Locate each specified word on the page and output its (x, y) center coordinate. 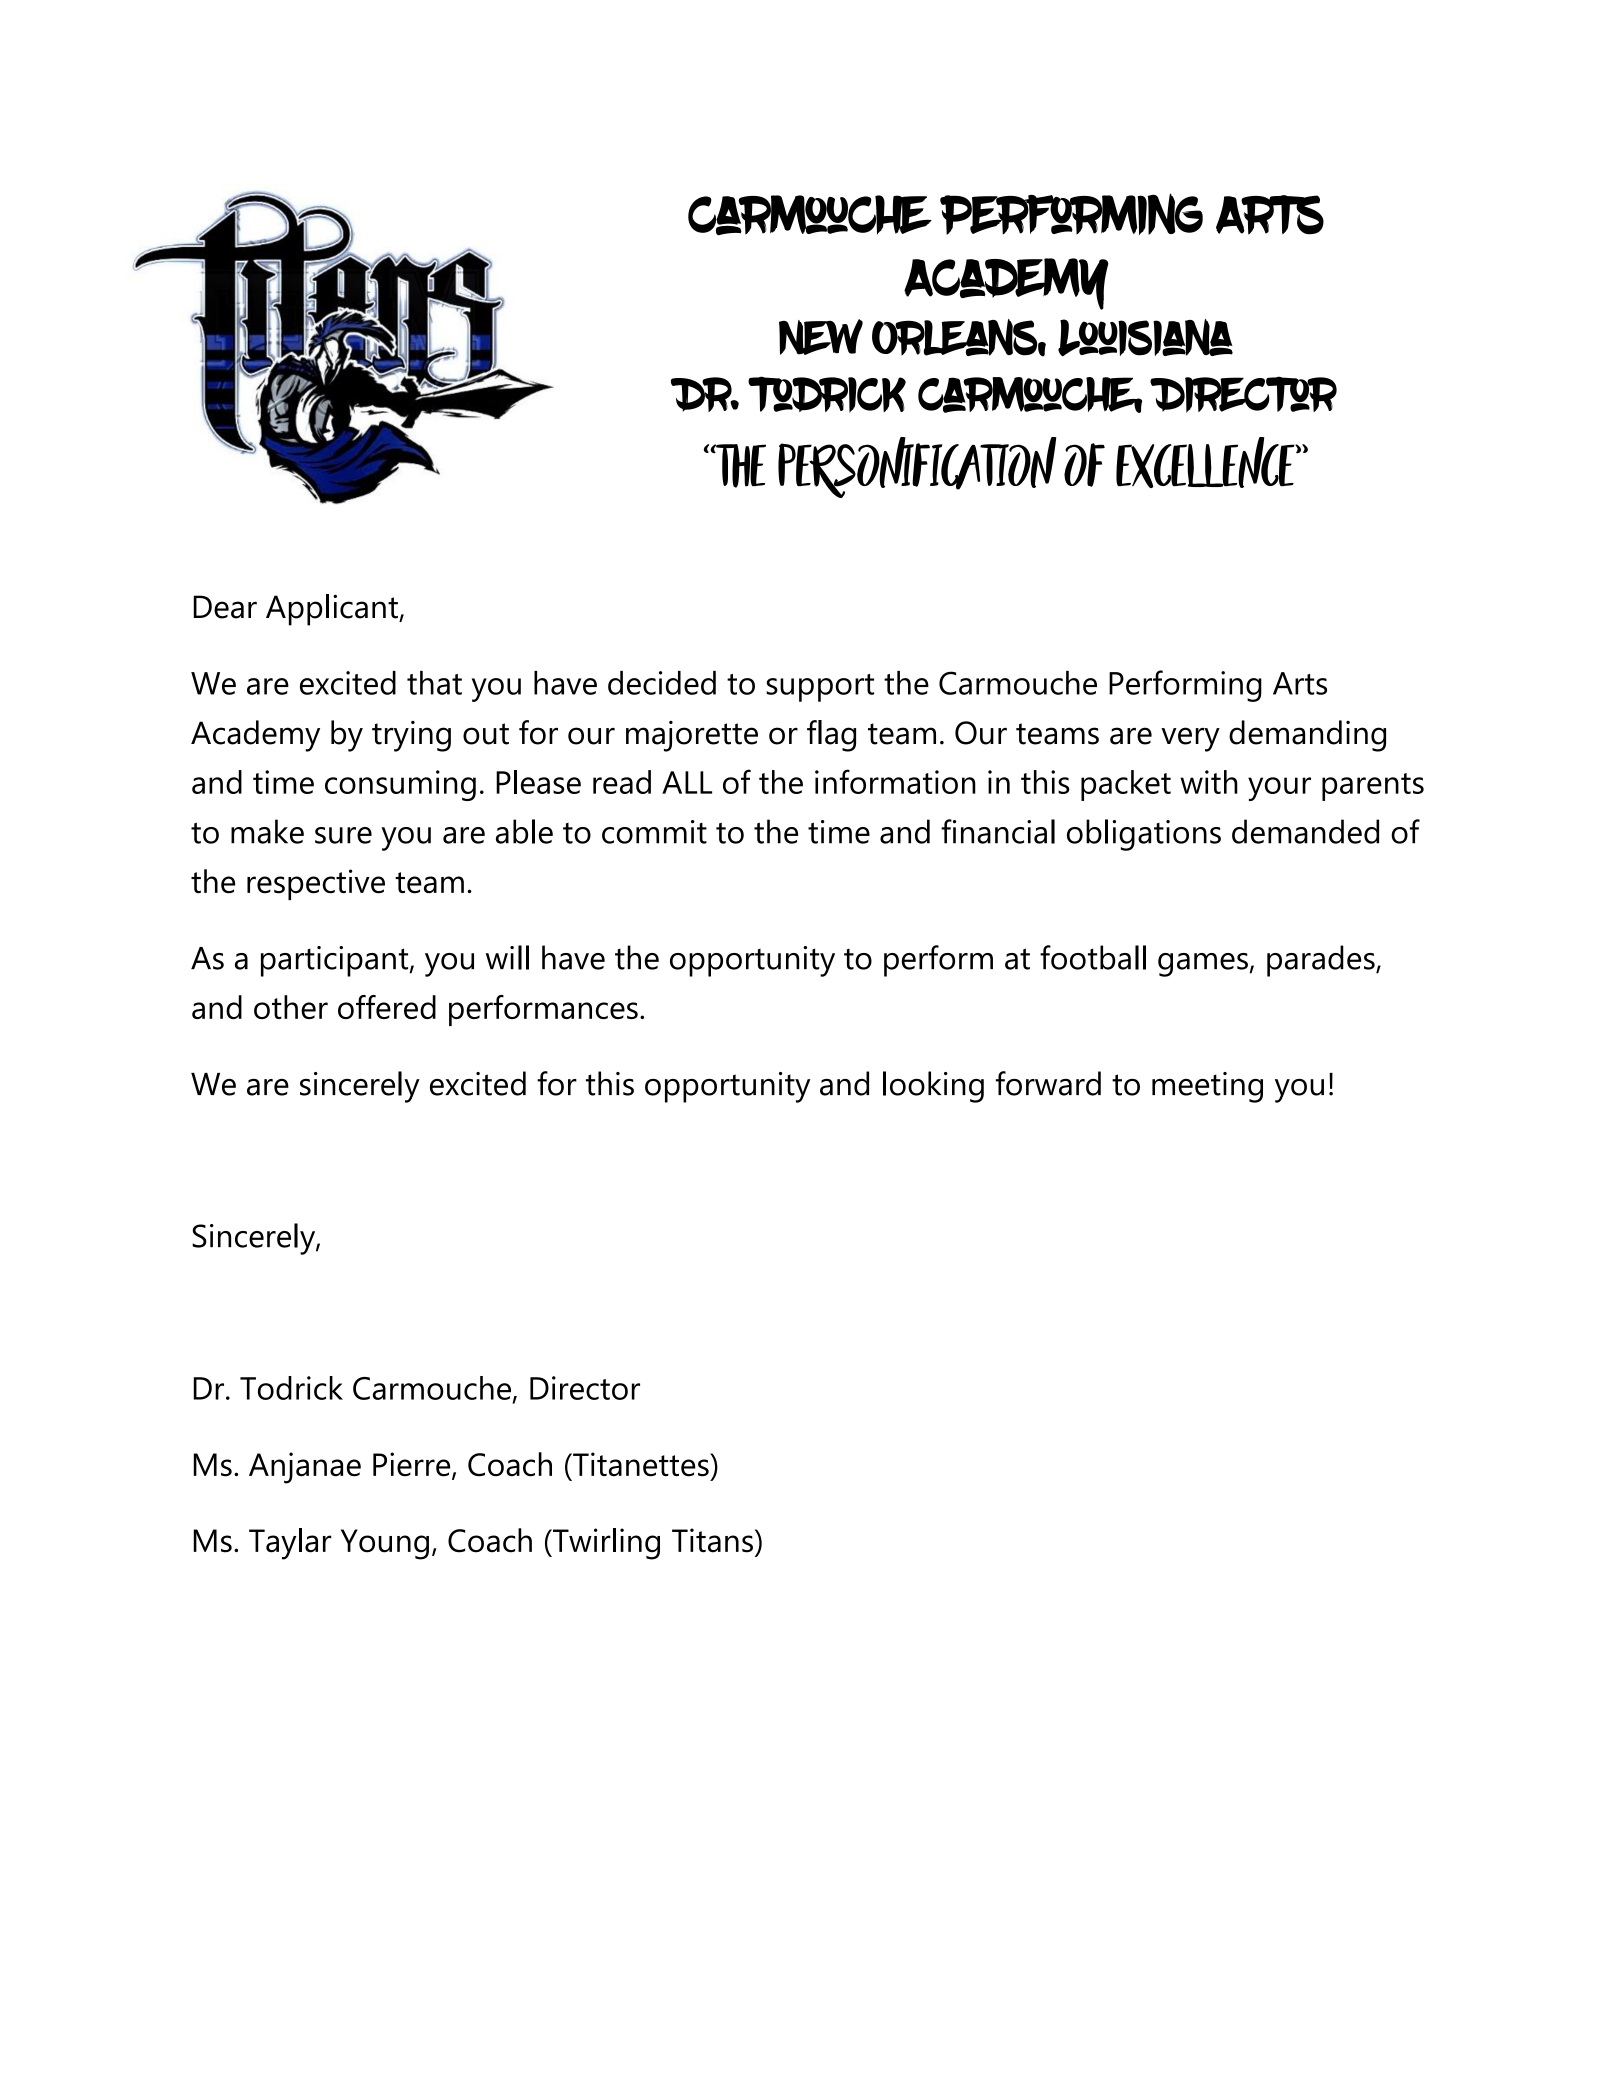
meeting (1207, 1087)
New (821, 337)
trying (411, 736)
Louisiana (1145, 338)
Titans (712, 1540)
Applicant (333, 610)
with (1209, 782)
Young (385, 1544)
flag (831, 736)
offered (387, 1007)
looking (933, 1087)
